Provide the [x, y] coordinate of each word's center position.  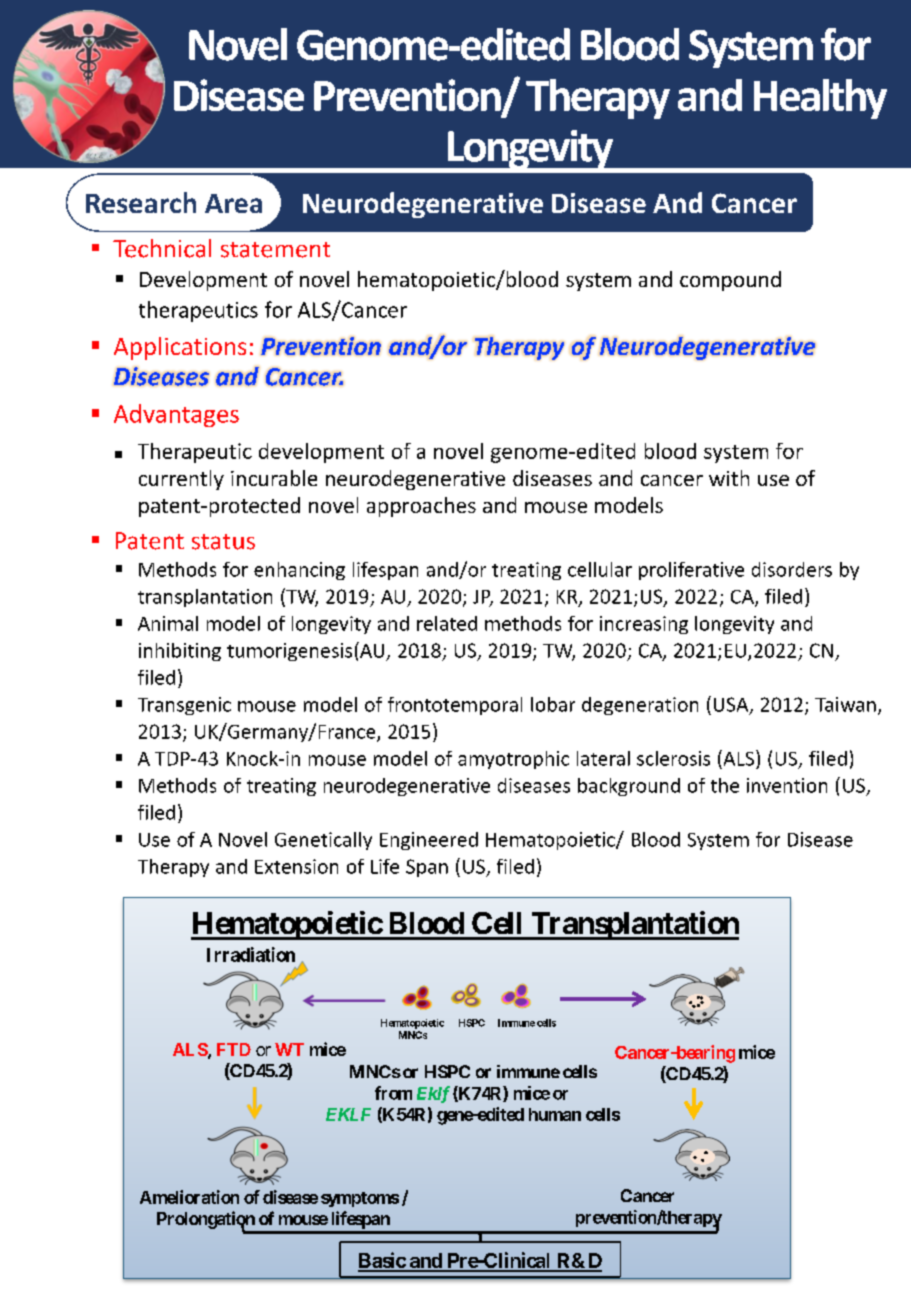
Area [233, 203]
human [555, 1114]
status [223, 542]
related [447, 623]
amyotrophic [513, 760]
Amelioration [189, 1197]
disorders [792, 569]
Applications [180, 348]
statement [275, 250]
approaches [421, 507]
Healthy [820, 99]
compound [730, 281]
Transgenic [184, 706]
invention [787, 785]
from [393, 1093]
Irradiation [251, 954]
